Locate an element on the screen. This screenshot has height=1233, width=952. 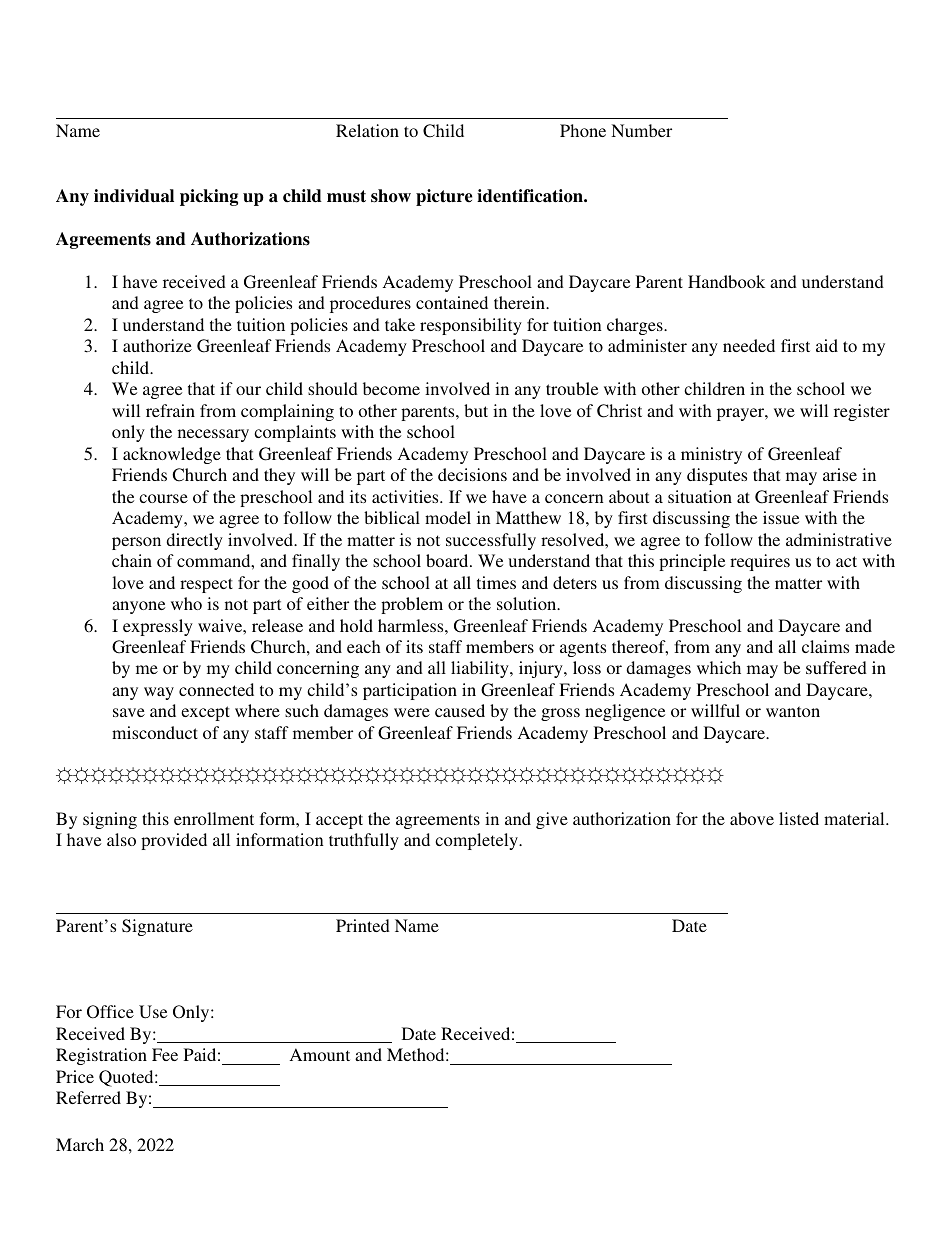
Quoted is located at coordinates (127, 1078).
